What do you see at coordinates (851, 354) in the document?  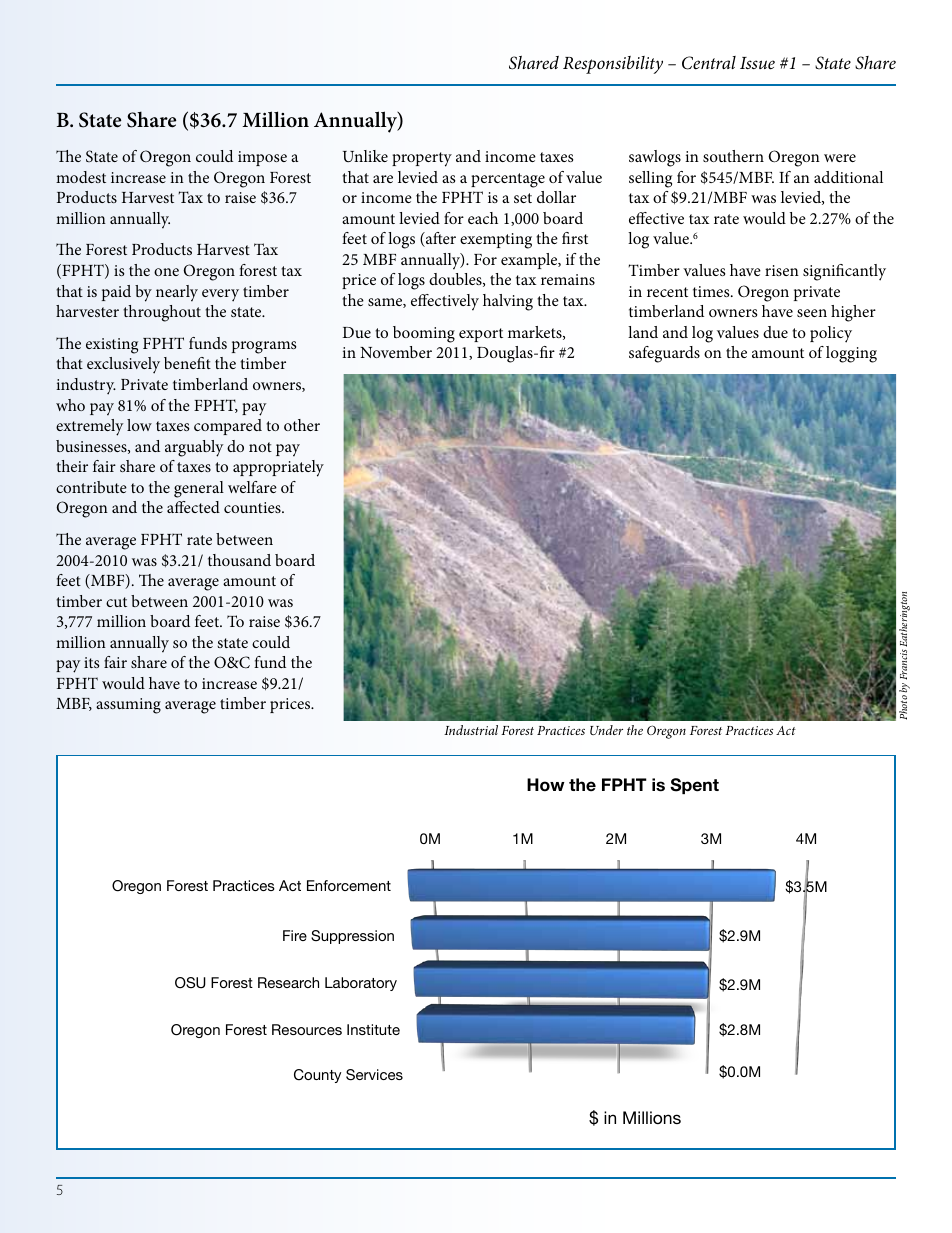 I see `logging` at bounding box center [851, 354].
